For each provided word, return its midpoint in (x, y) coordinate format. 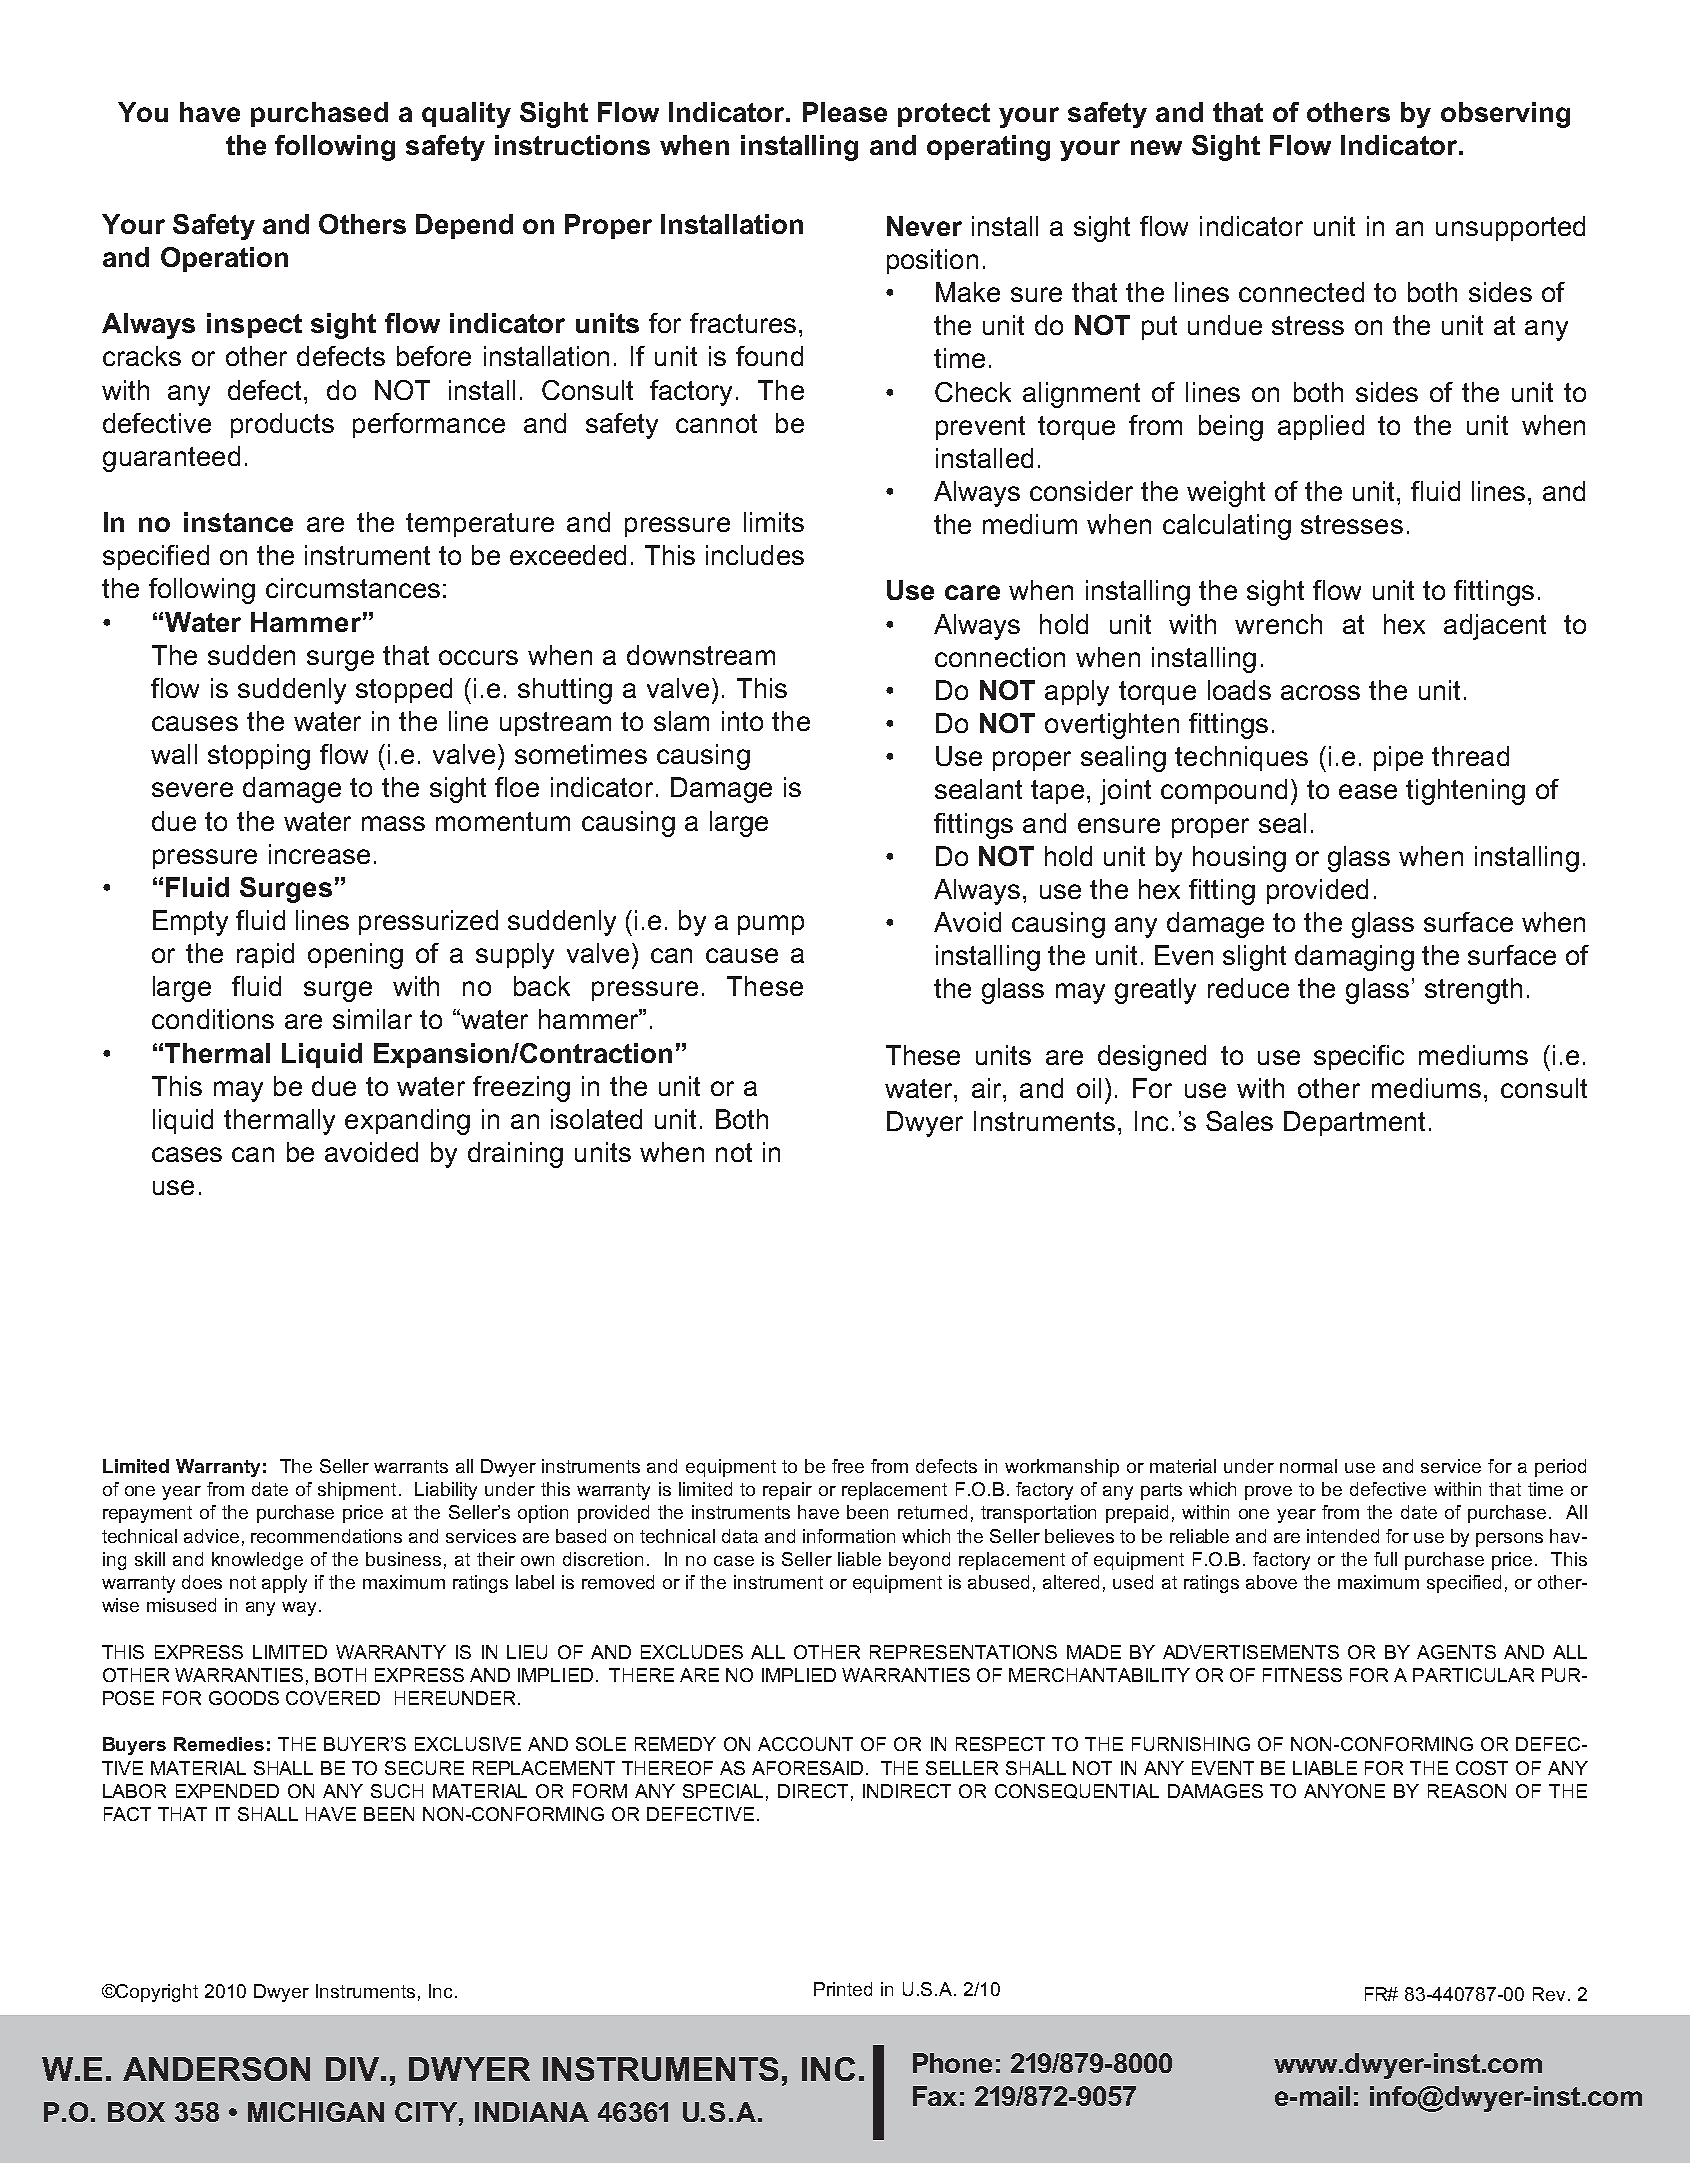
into (742, 721)
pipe (1398, 758)
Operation (224, 259)
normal (1308, 1466)
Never (924, 226)
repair (787, 1491)
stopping (259, 757)
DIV (352, 2069)
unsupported (1510, 228)
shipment (357, 1491)
